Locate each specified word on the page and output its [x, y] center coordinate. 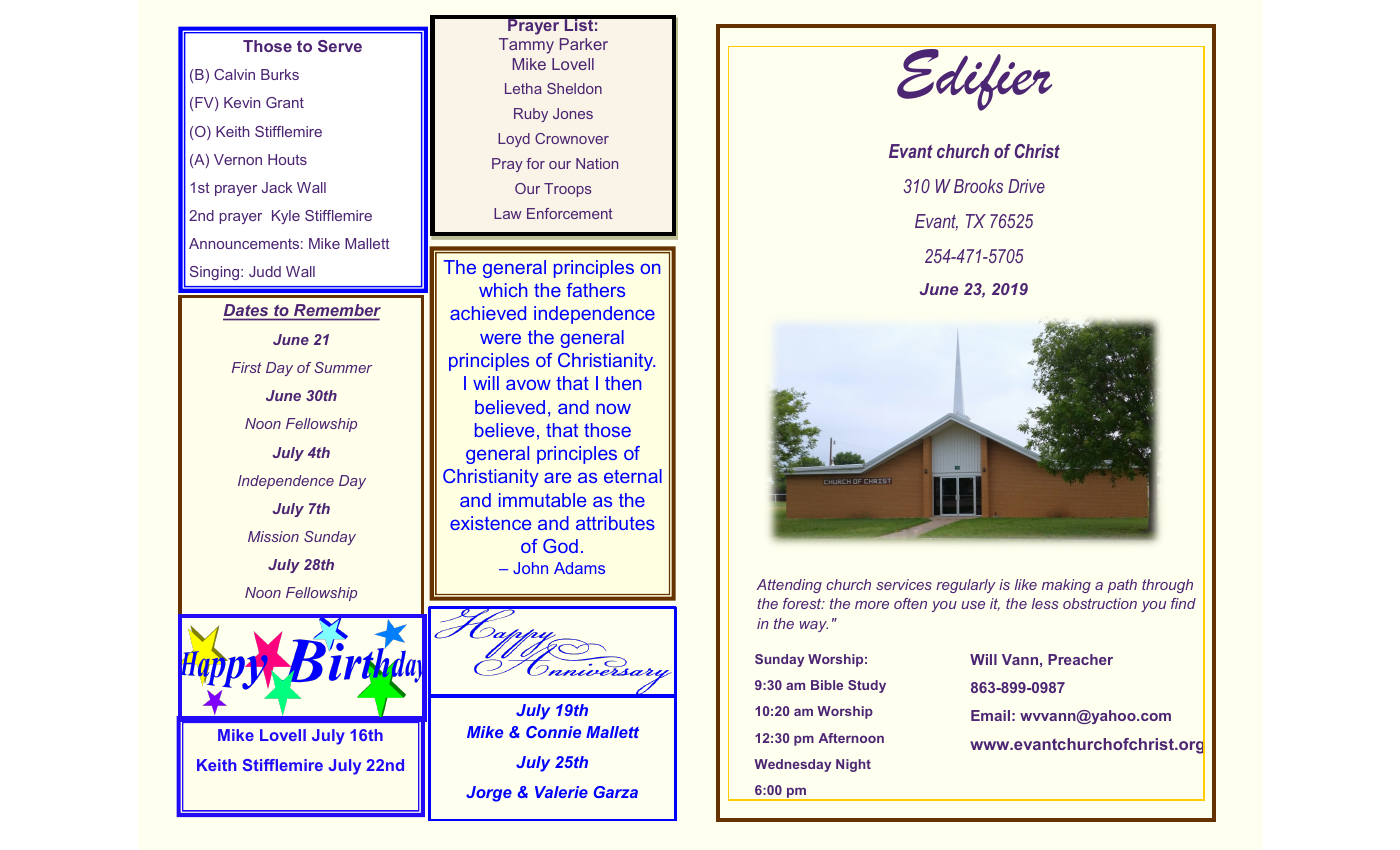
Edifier [974, 80]
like [1026, 584]
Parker [584, 44]
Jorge [489, 794]
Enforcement [570, 213]
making [1066, 586]
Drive [1026, 186]
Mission [273, 536]
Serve [340, 46]
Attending [789, 586]
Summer [343, 367]
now [613, 408]
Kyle [286, 217]
